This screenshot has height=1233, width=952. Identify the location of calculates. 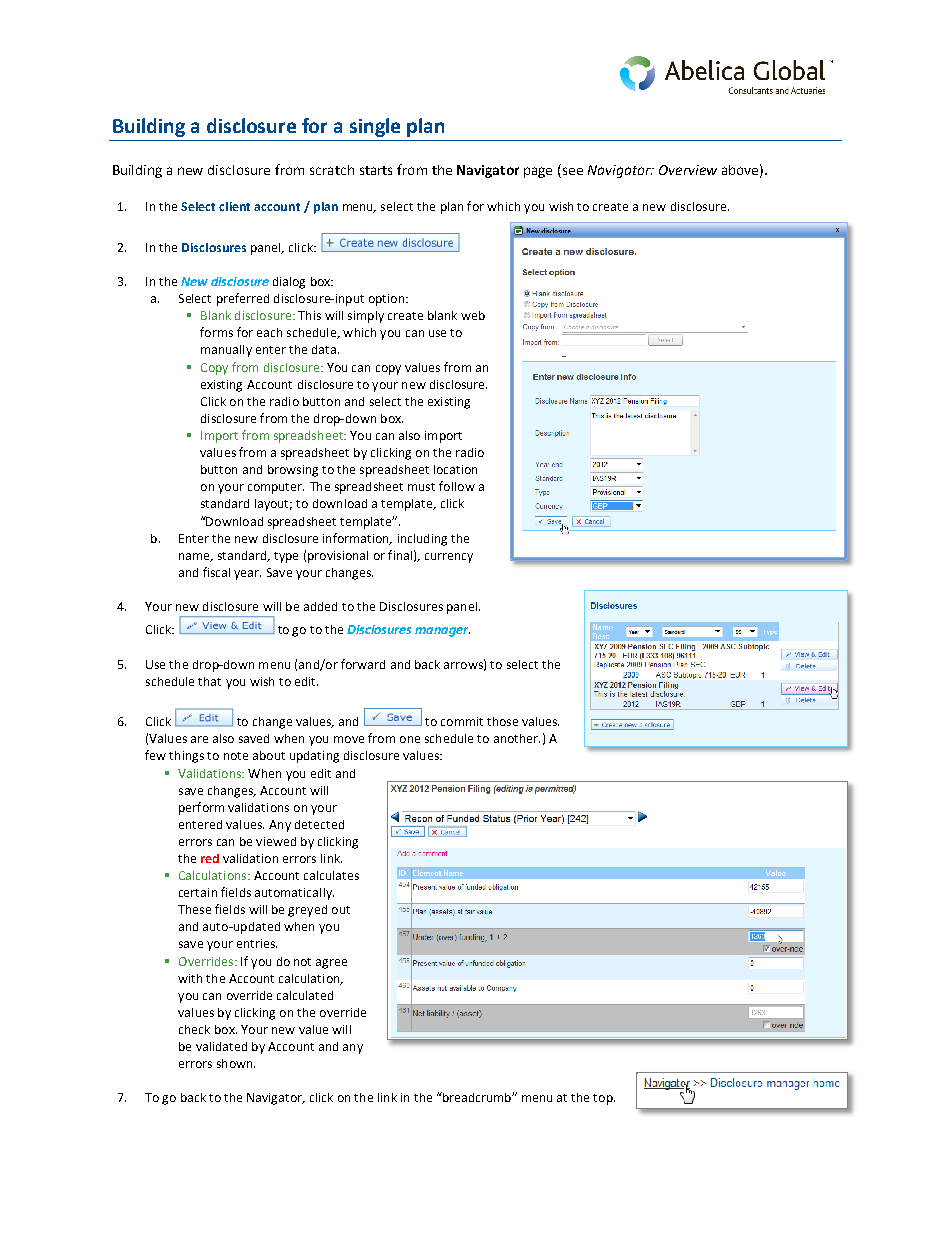
(331, 875).
